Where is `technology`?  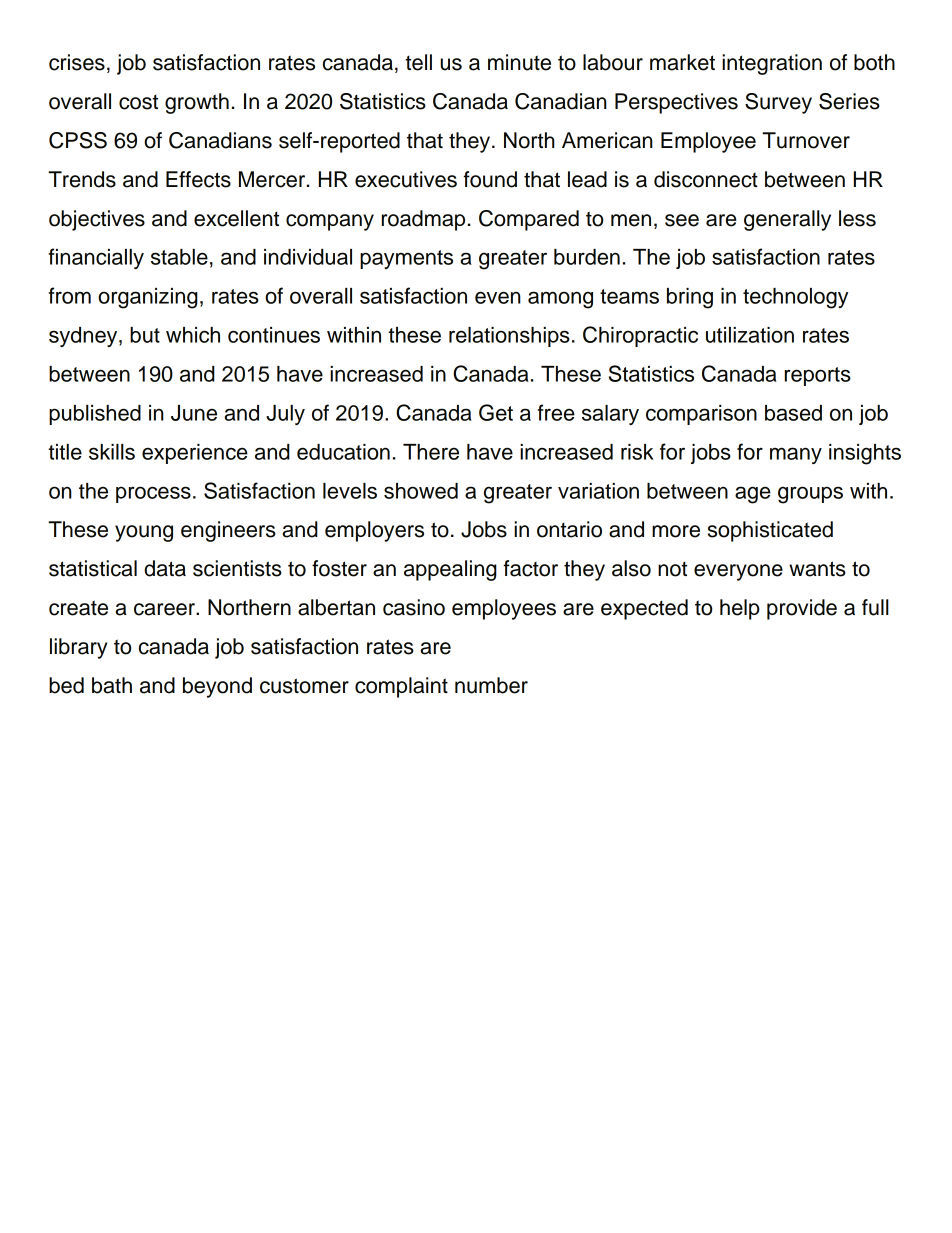 technology is located at coordinates (795, 298).
